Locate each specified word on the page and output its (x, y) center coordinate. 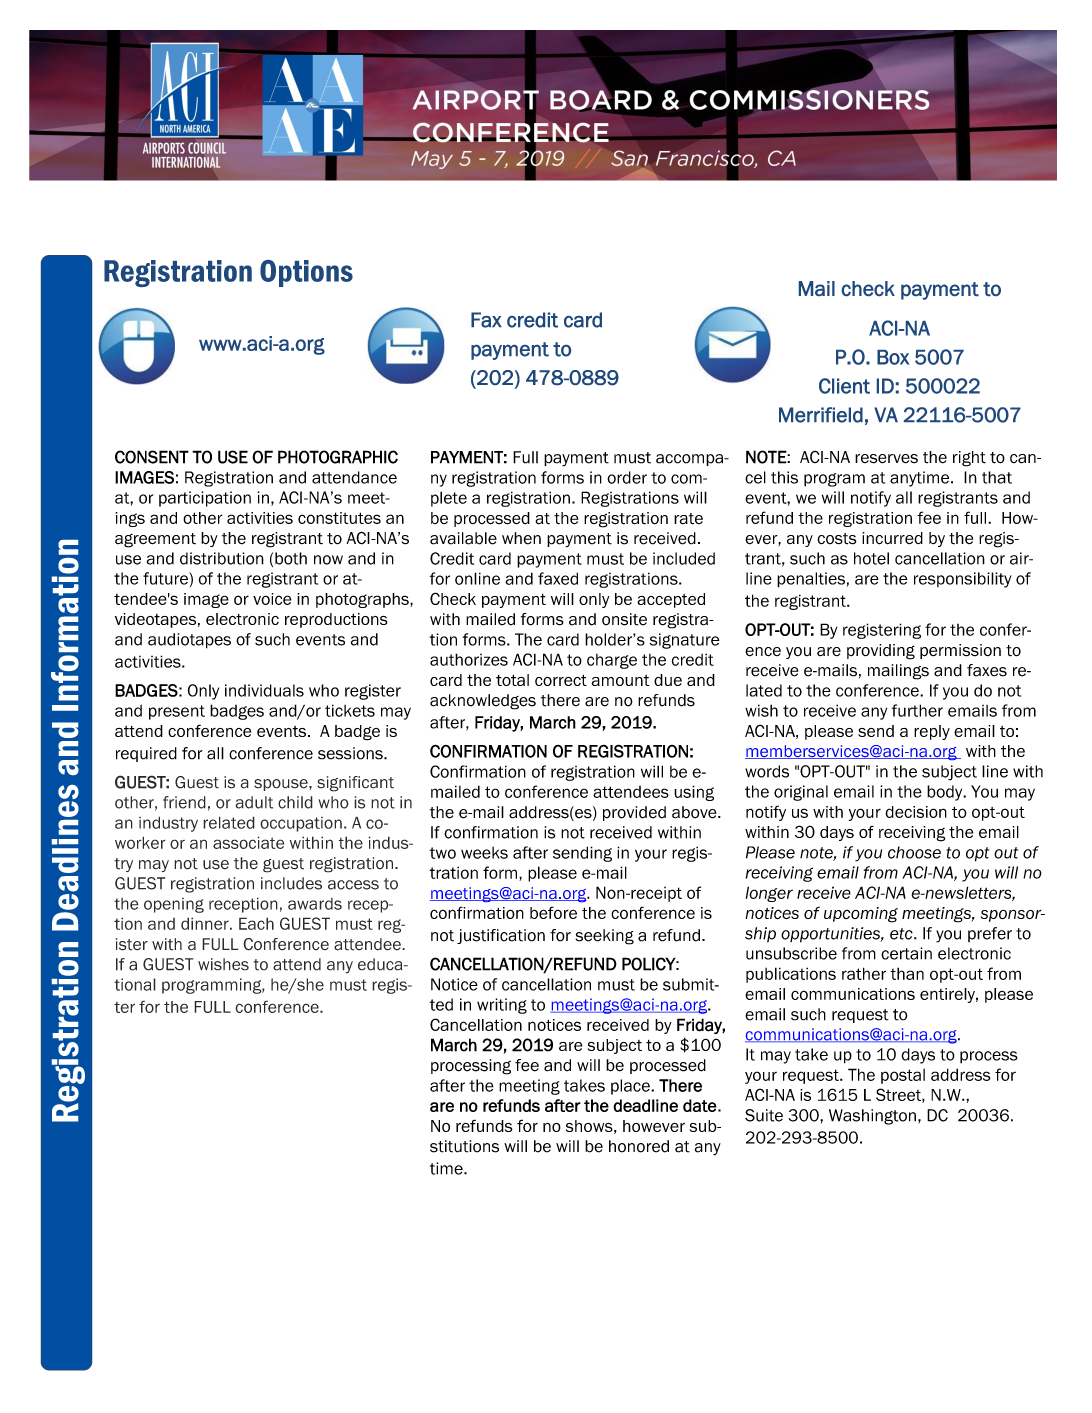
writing (502, 1006)
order (627, 477)
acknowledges (483, 702)
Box (893, 357)
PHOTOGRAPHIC (338, 457)
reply (932, 732)
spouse (282, 785)
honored (639, 1146)
